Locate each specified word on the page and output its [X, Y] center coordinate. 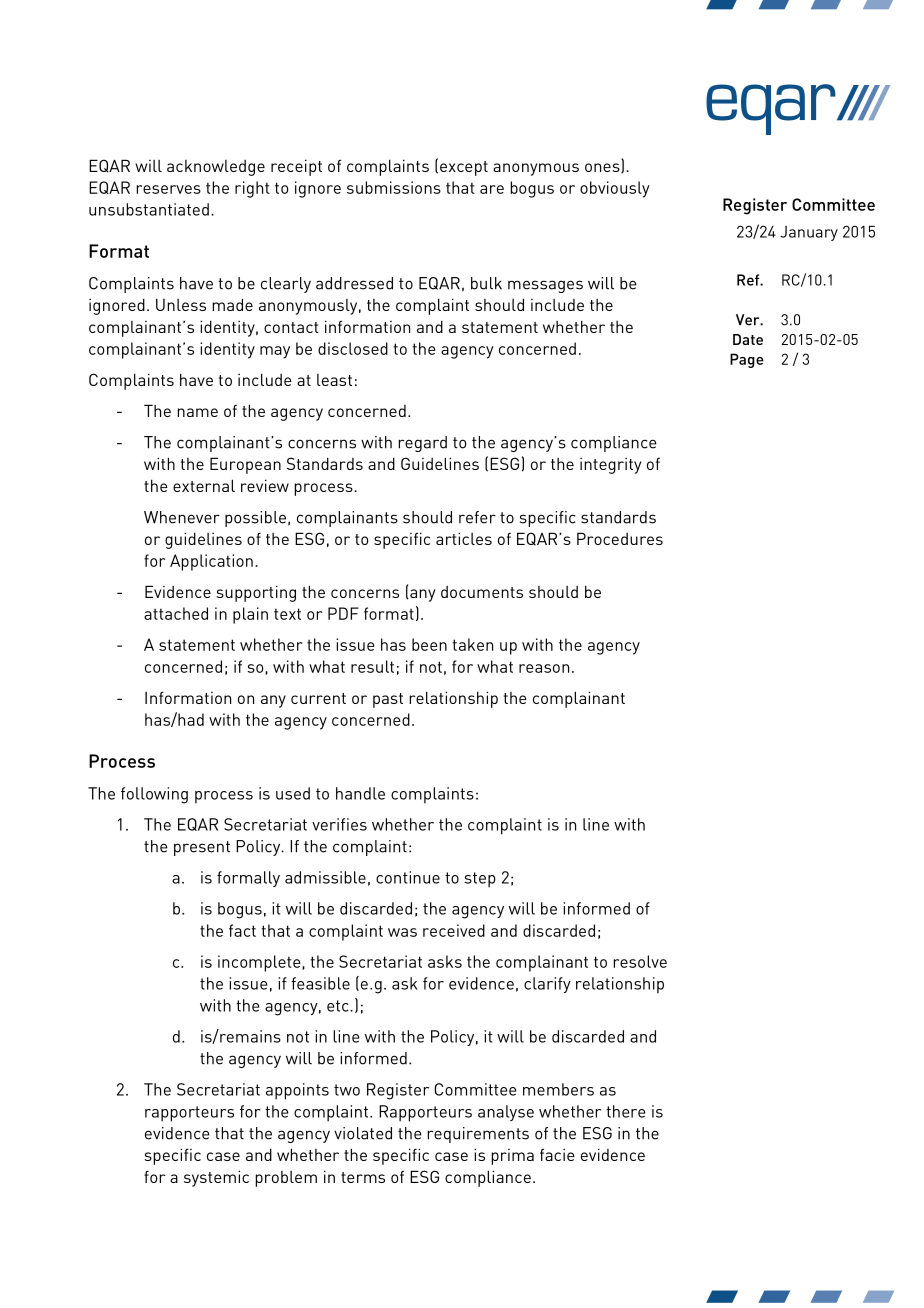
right [252, 189]
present [202, 848]
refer [477, 517]
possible [255, 519]
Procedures [620, 538]
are [492, 189]
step [480, 880]
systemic [216, 1178]
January [809, 233]
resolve [640, 961]
